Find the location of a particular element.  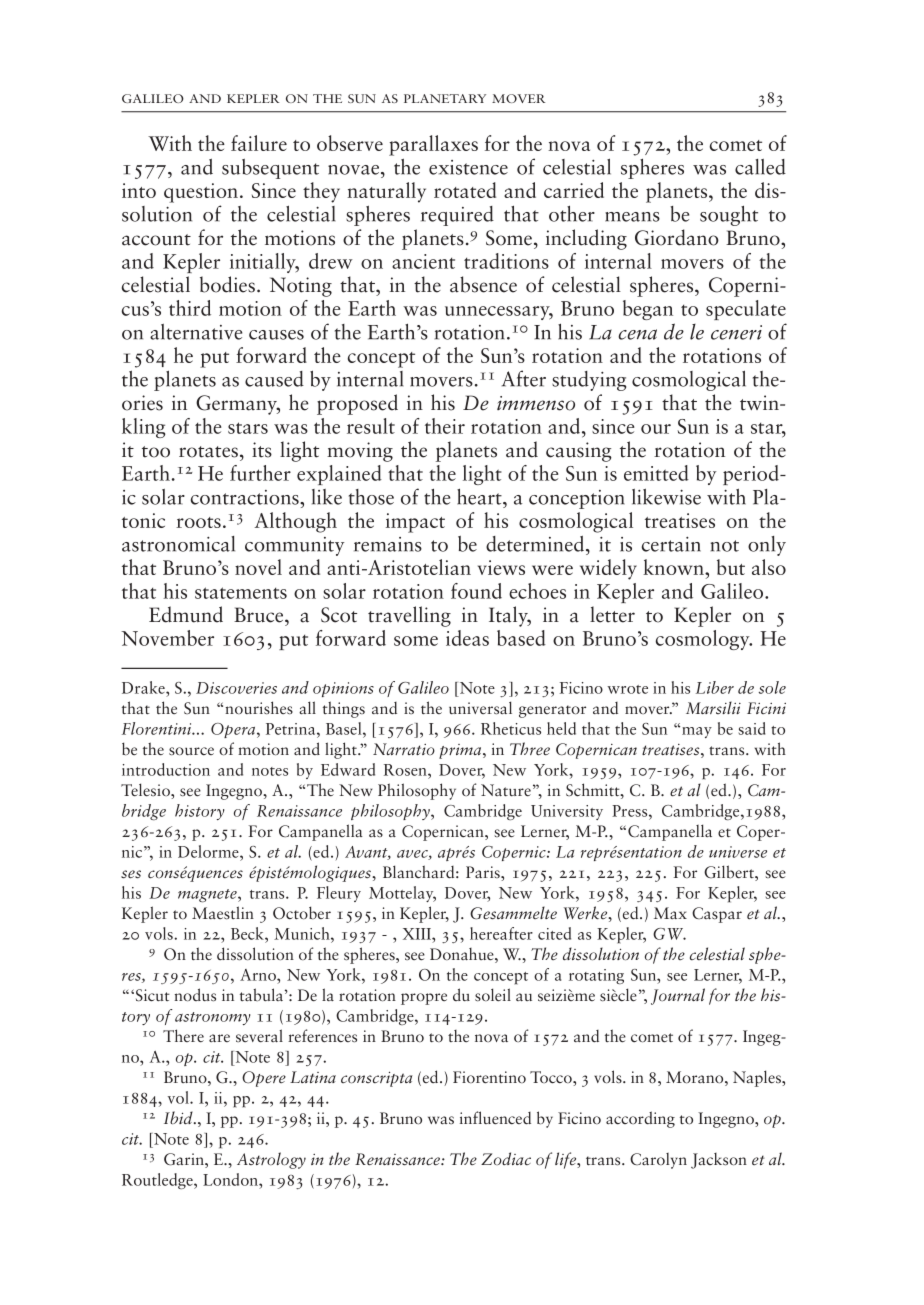

called is located at coordinates (760, 167).
